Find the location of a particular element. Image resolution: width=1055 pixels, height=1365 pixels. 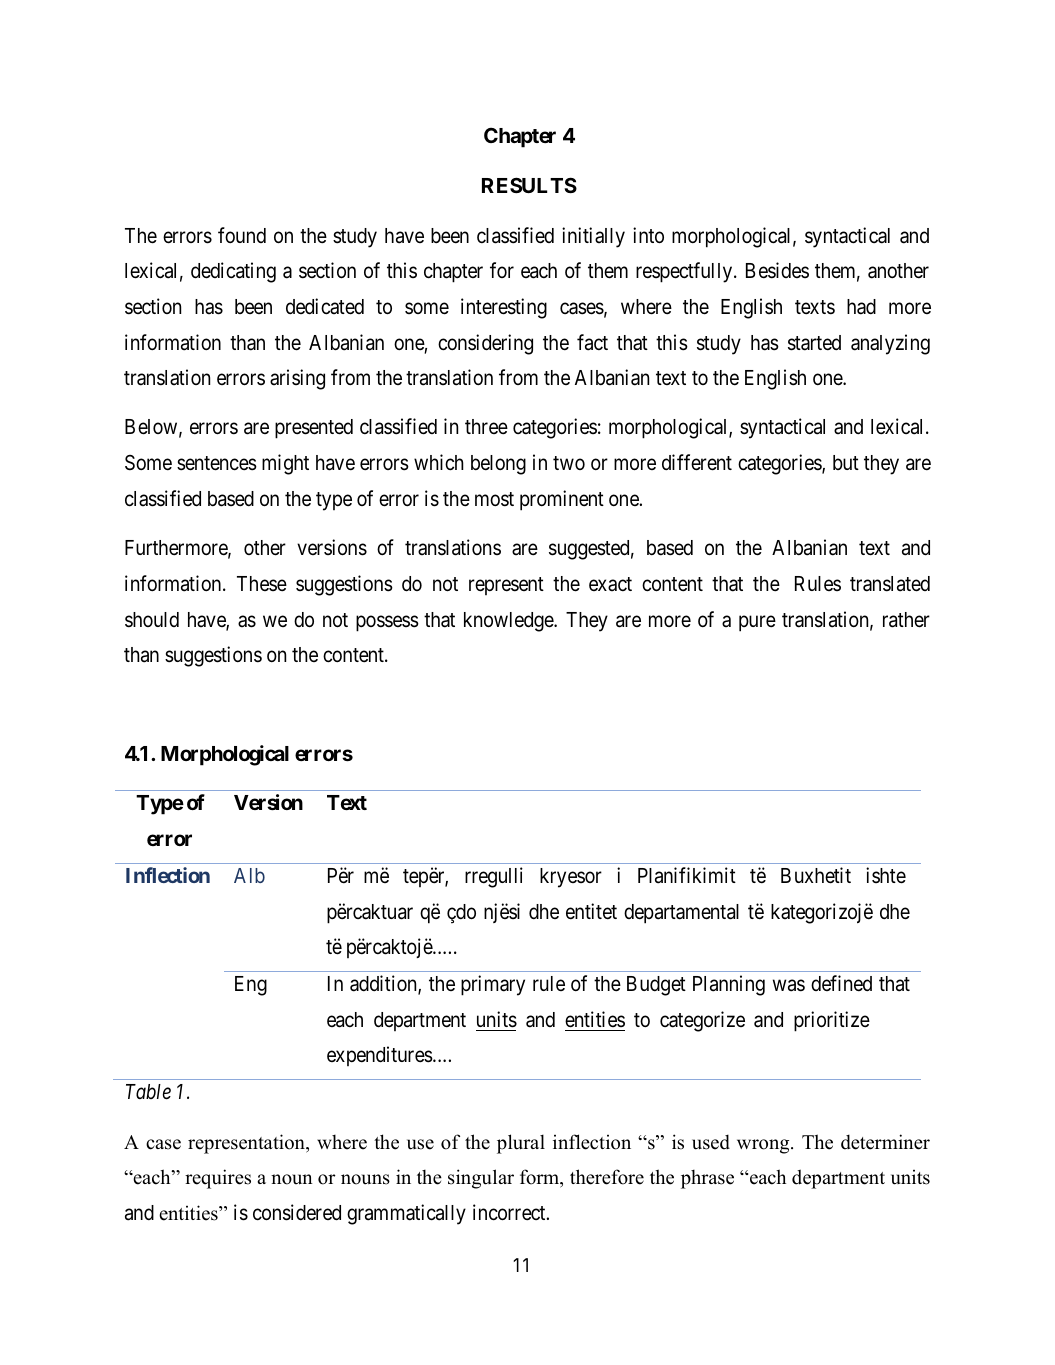

defined is located at coordinates (841, 983).
